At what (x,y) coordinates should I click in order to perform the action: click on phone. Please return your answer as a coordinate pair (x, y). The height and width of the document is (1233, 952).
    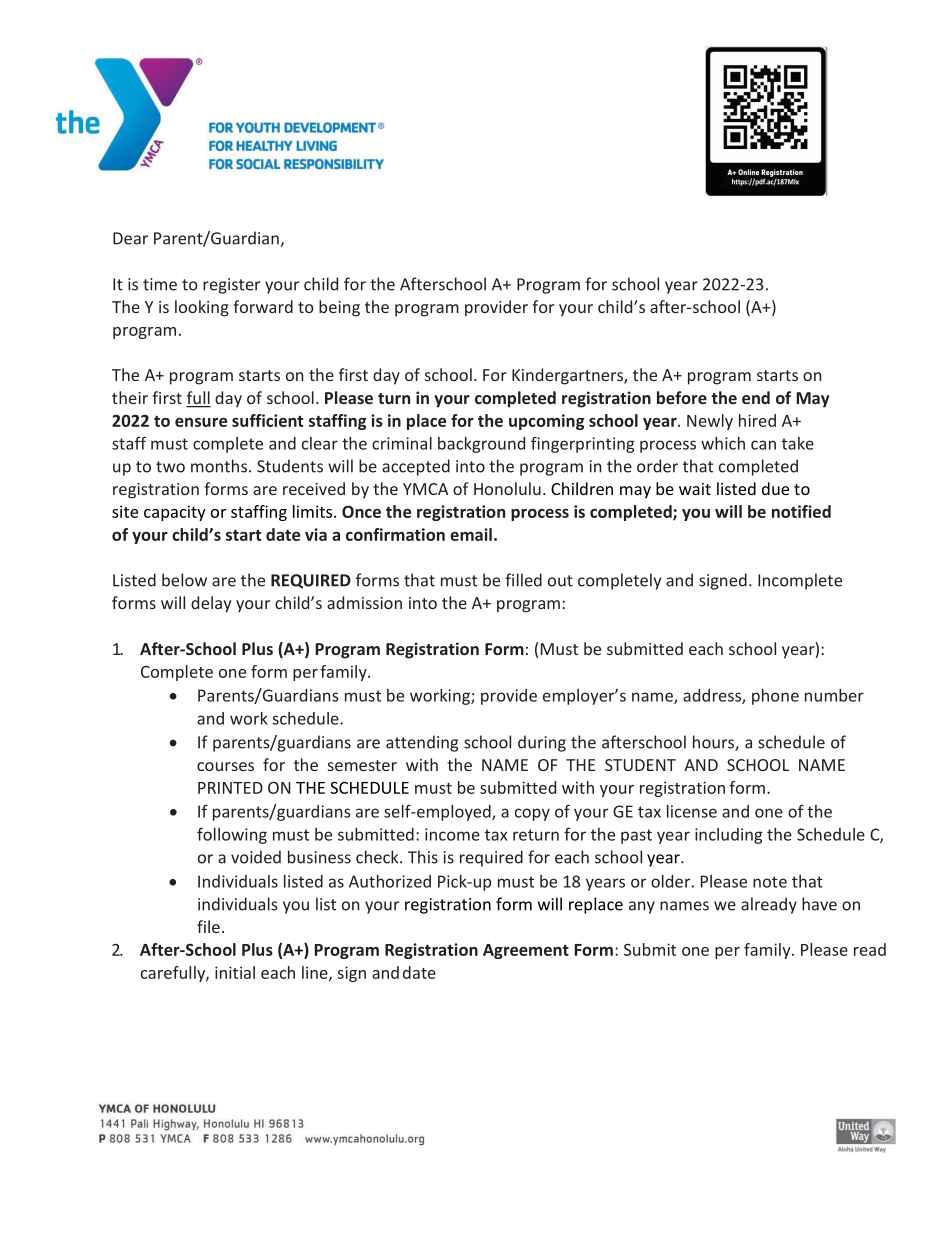
    Looking at the image, I should click on (775, 697).
